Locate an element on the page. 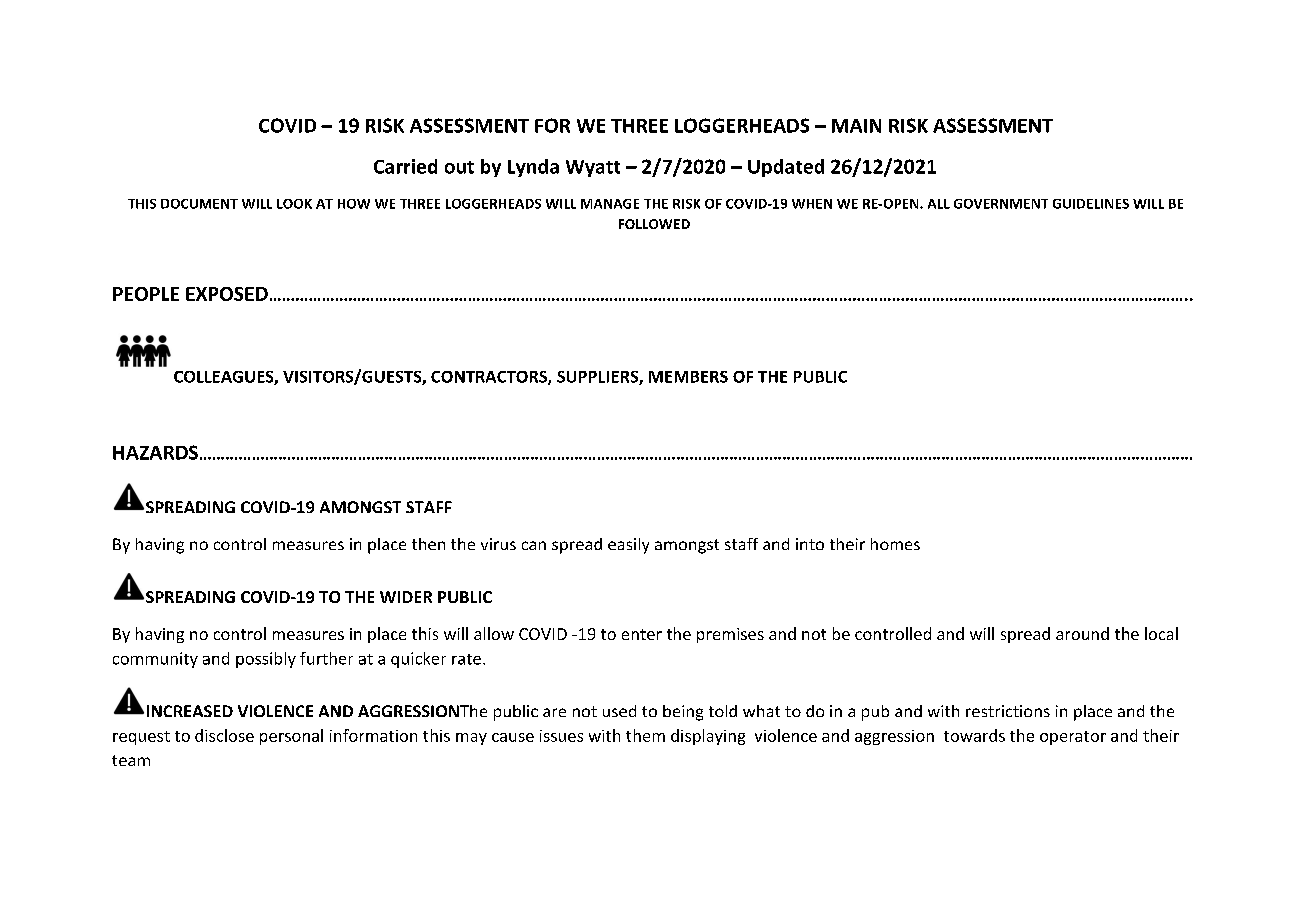 Image resolution: width=1308 pixels, height=924 pixels. homes is located at coordinates (895, 544).
